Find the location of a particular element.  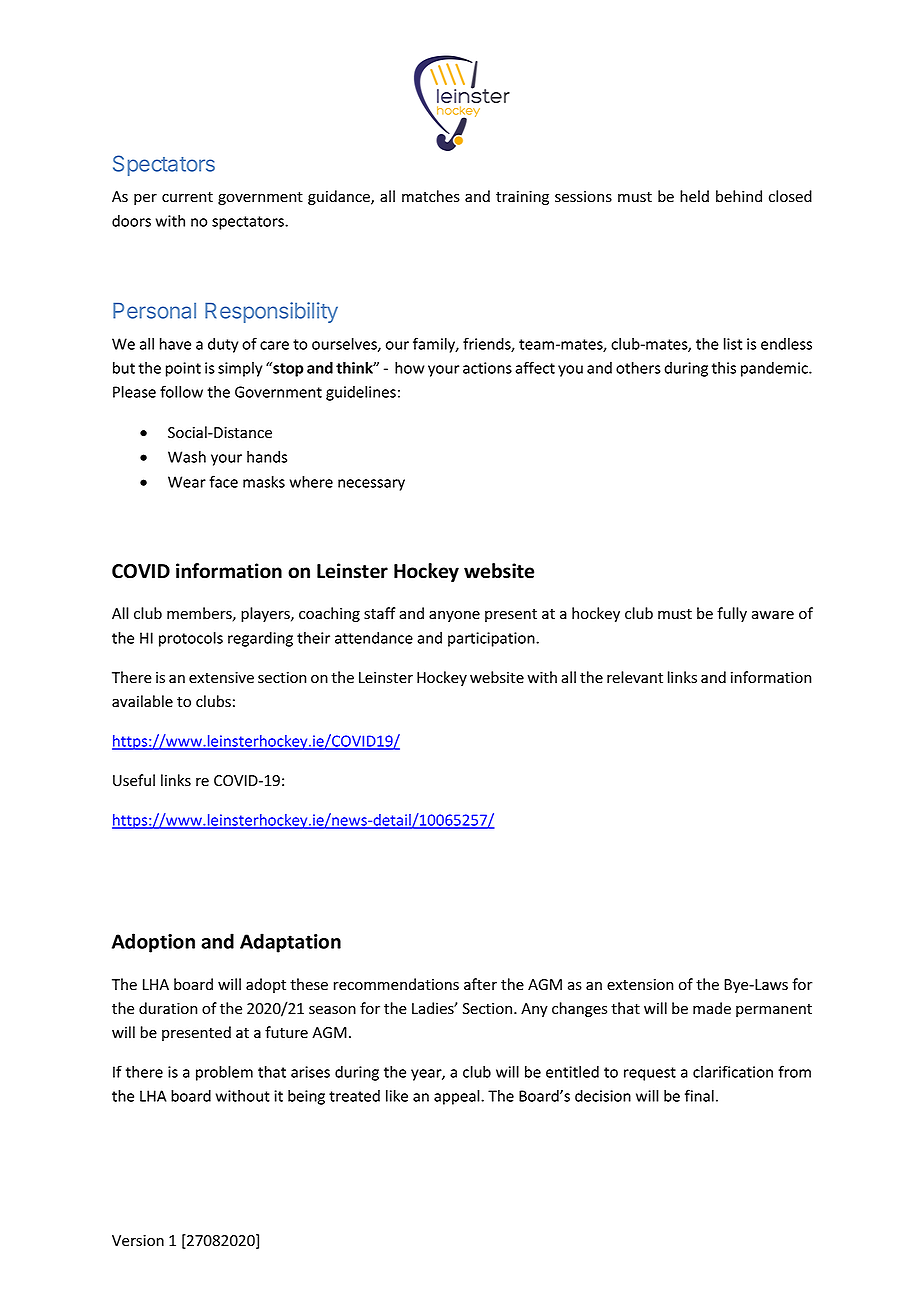

relevant is located at coordinates (635, 677).
